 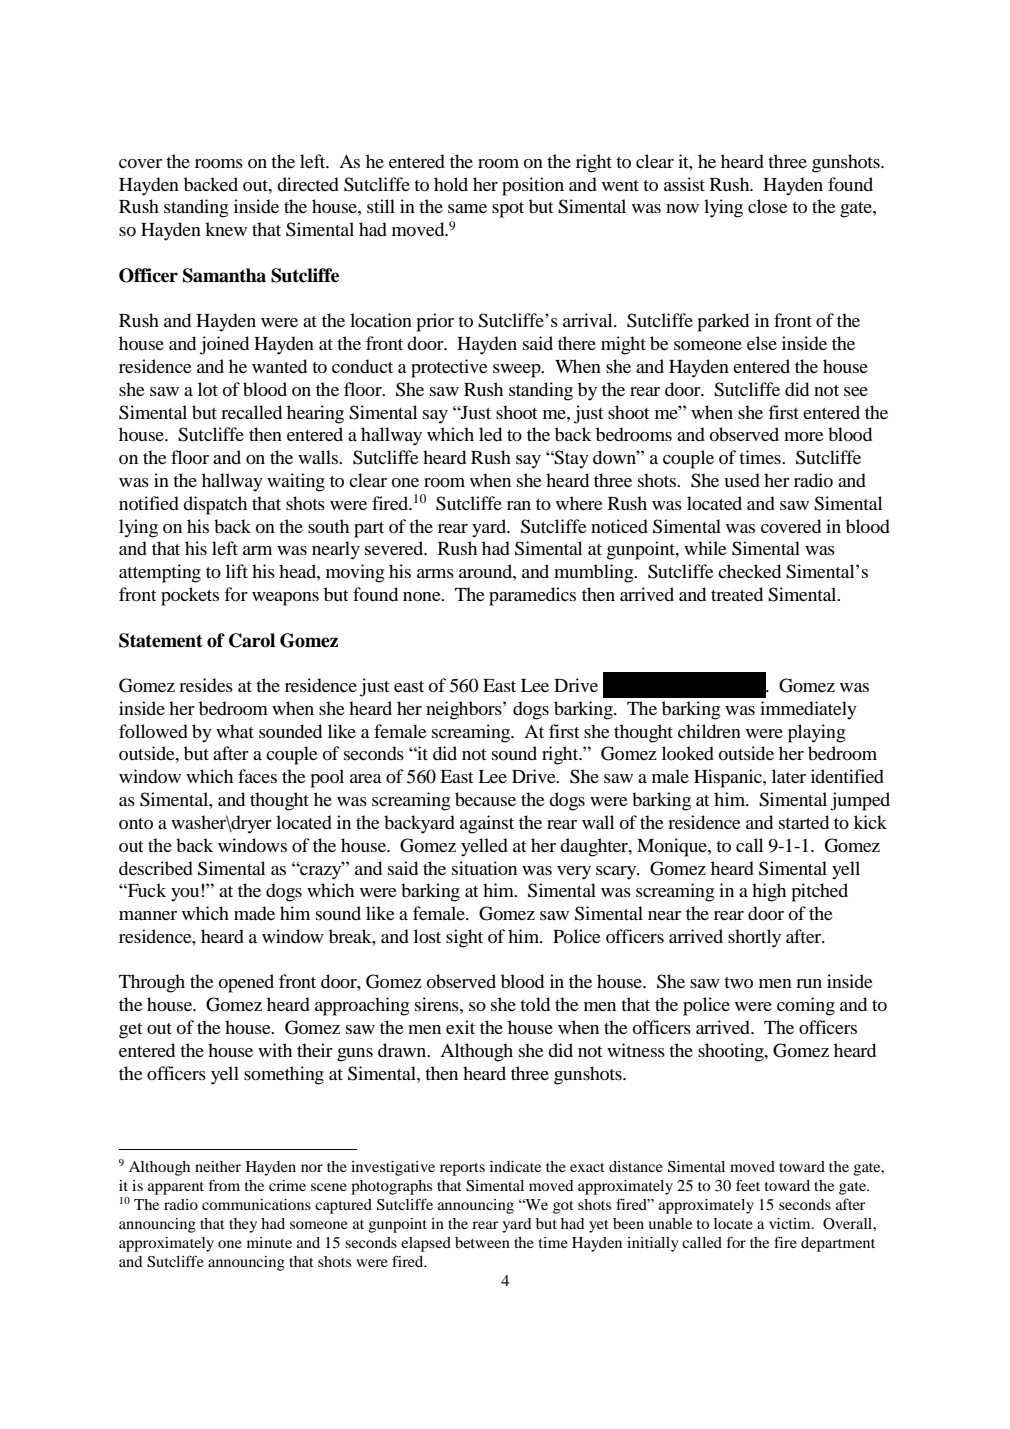 What do you see at coordinates (519, 505) in the screenshot?
I see `ran` at bounding box center [519, 505].
